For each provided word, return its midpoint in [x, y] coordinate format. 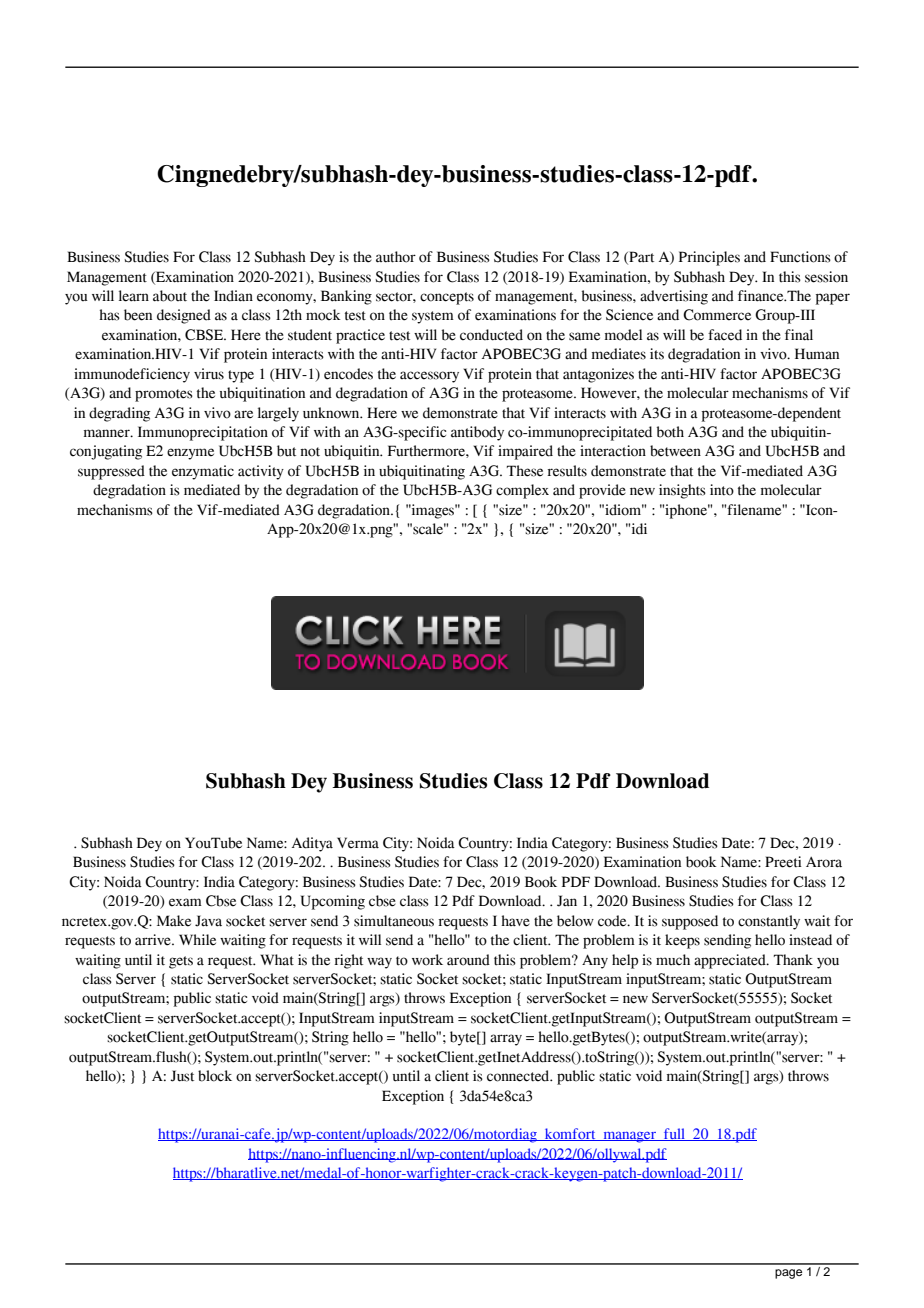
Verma [358, 843]
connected [519, 1076]
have [515, 921]
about [170, 296]
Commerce [717, 315]
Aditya [312, 844]
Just [182, 1076]
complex [522, 491]
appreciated [731, 961]
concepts [447, 298]
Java [208, 921]
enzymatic [203, 472]
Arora [824, 862]
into [722, 490]
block [215, 1076]
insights [682, 491]
